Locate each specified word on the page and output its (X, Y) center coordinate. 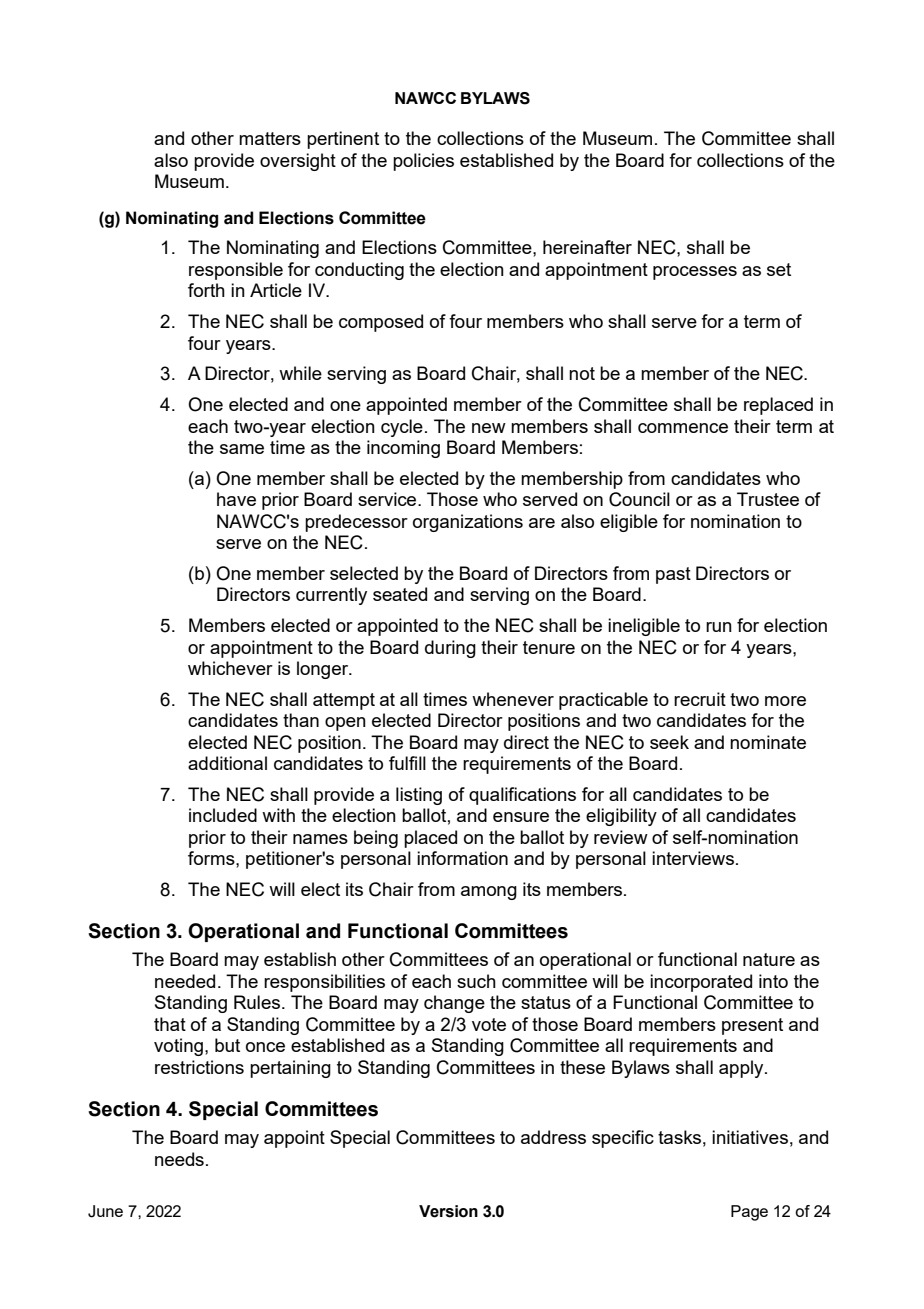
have (236, 499)
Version (448, 1211)
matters (270, 138)
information (462, 858)
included (223, 815)
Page (749, 1213)
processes (695, 273)
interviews (693, 858)
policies (423, 162)
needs (179, 1159)
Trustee (768, 499)
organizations (468, 523)
